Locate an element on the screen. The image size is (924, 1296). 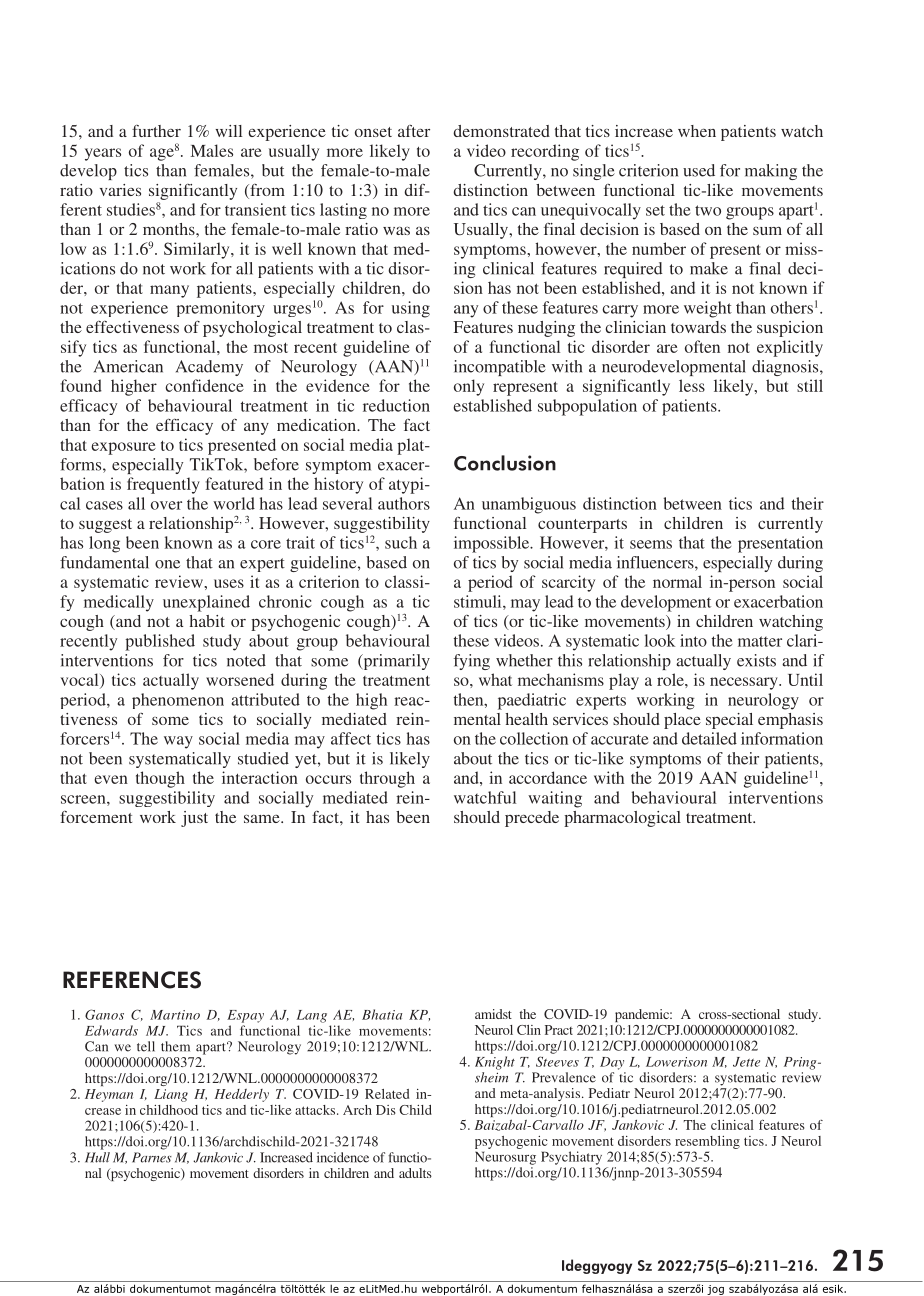
adults is located at coordinates (415, 1173).
